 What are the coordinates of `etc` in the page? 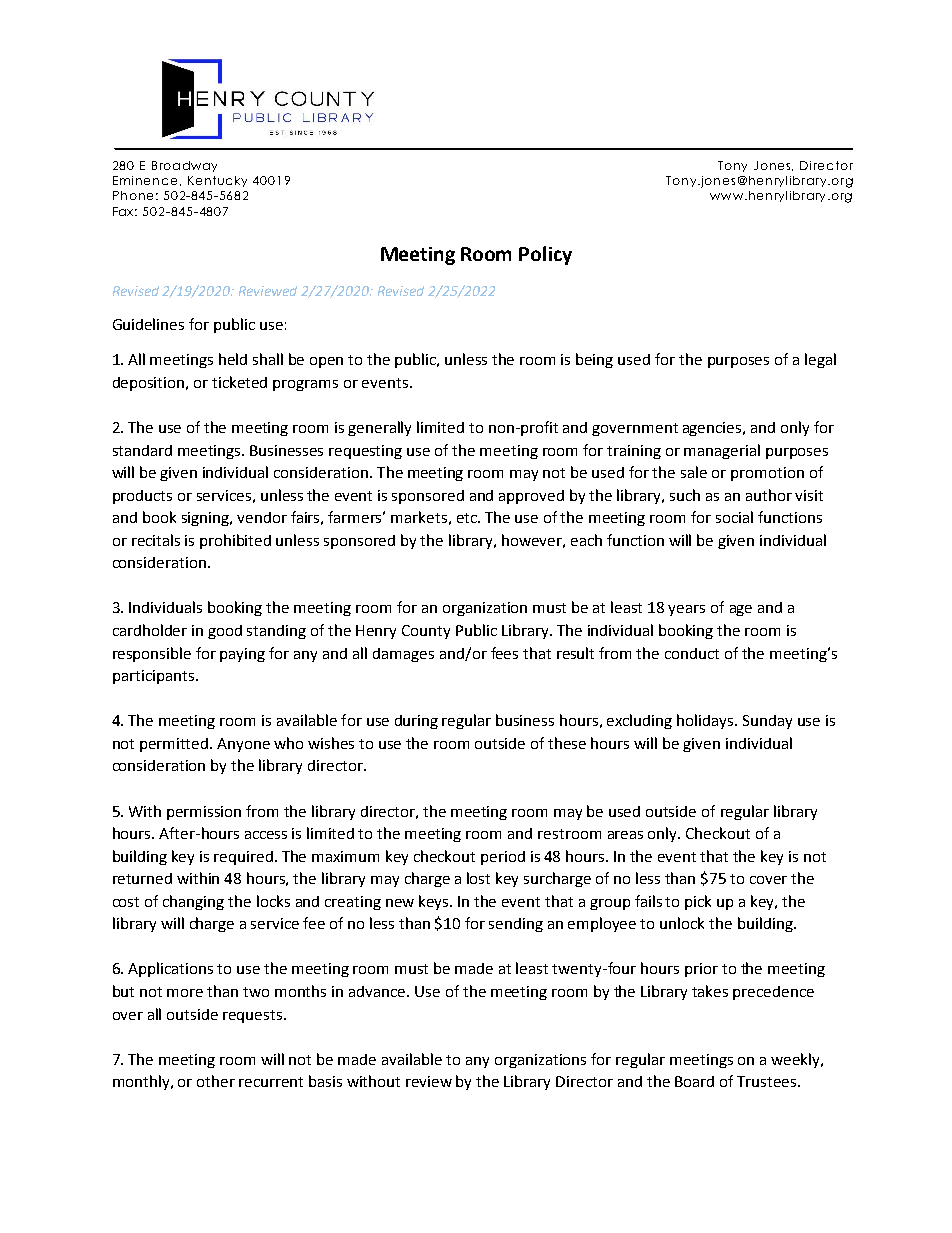 It's located at (468, 518).
